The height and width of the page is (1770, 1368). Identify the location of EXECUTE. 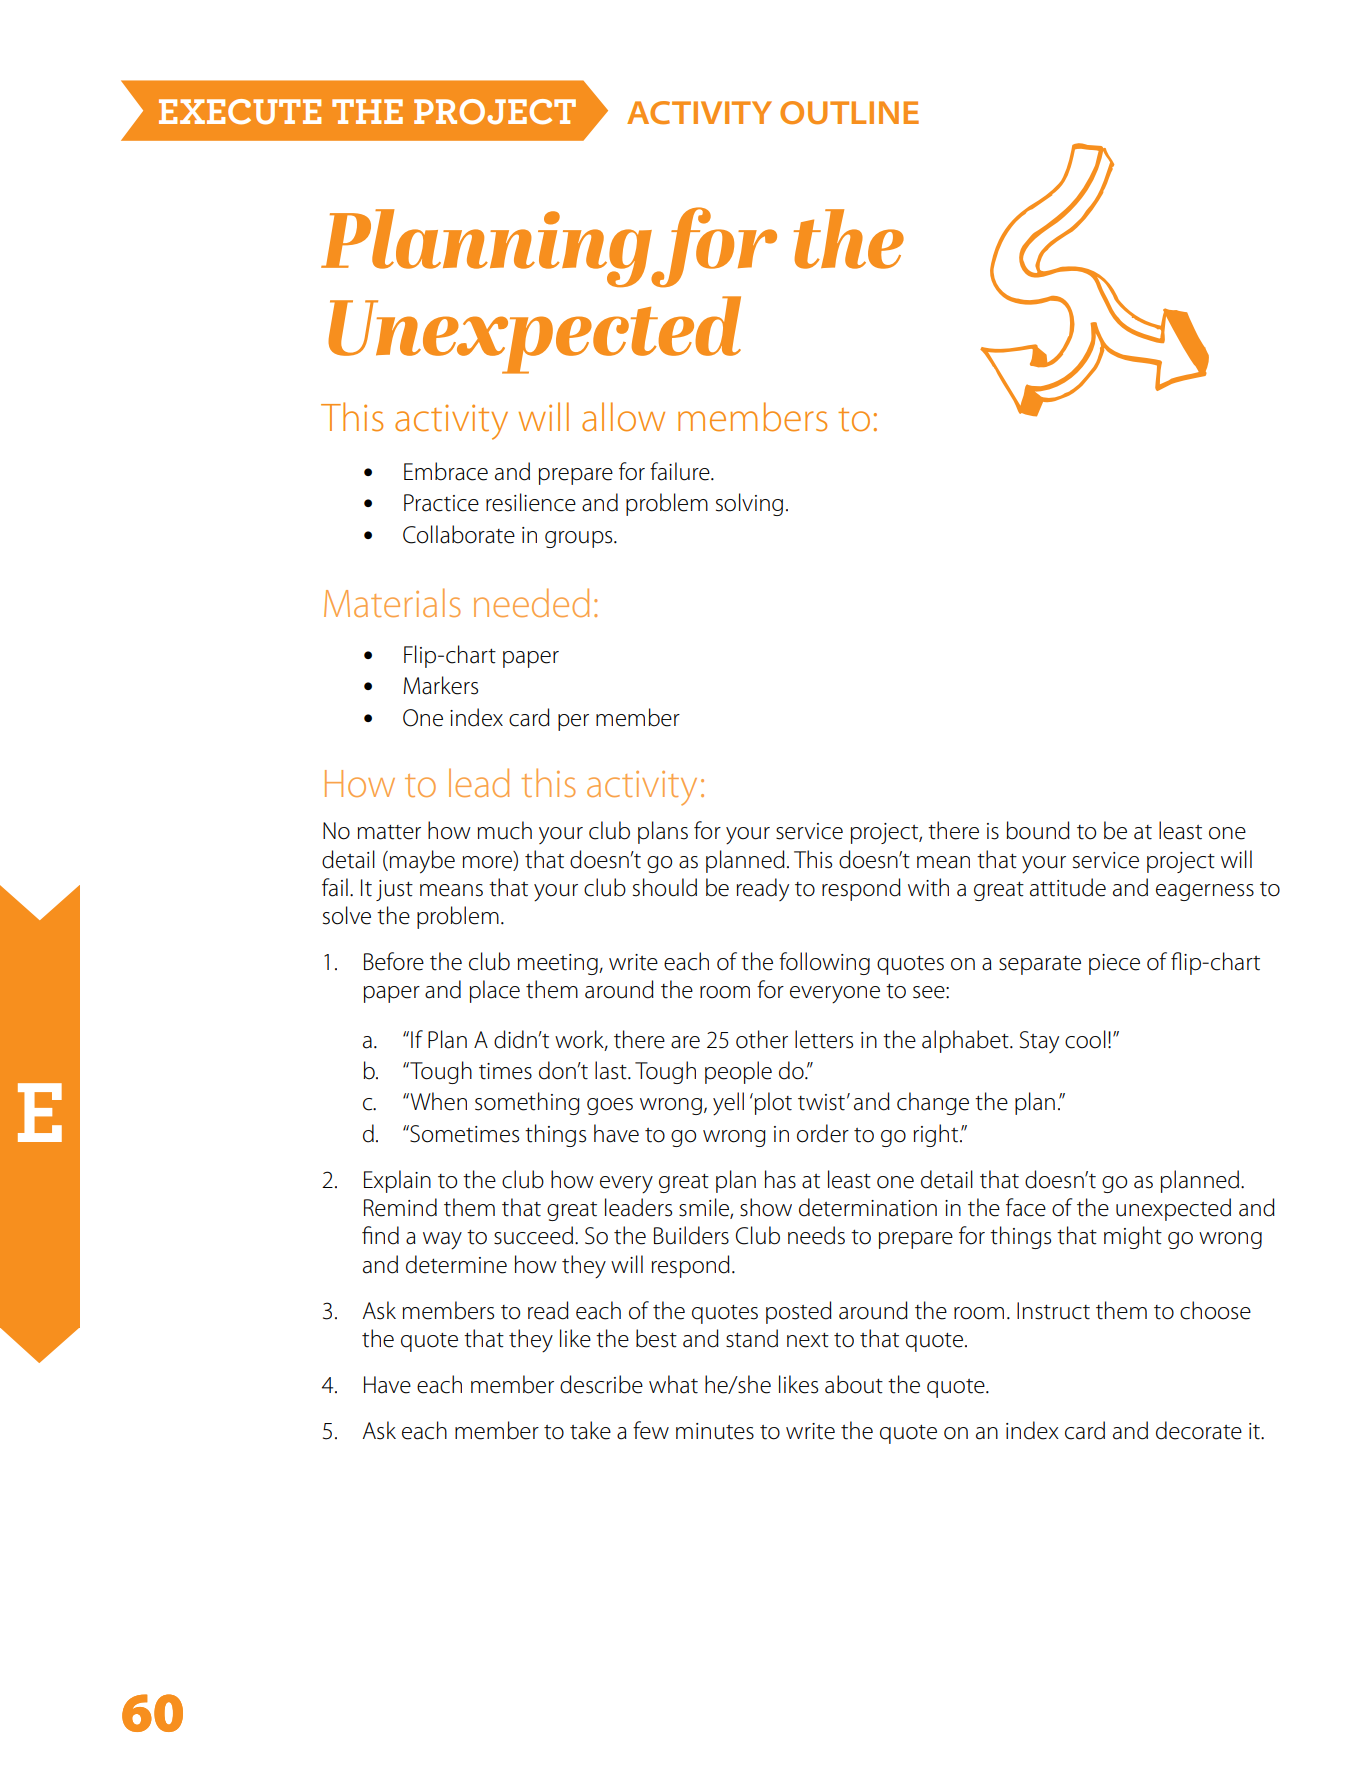
(240, 112).
